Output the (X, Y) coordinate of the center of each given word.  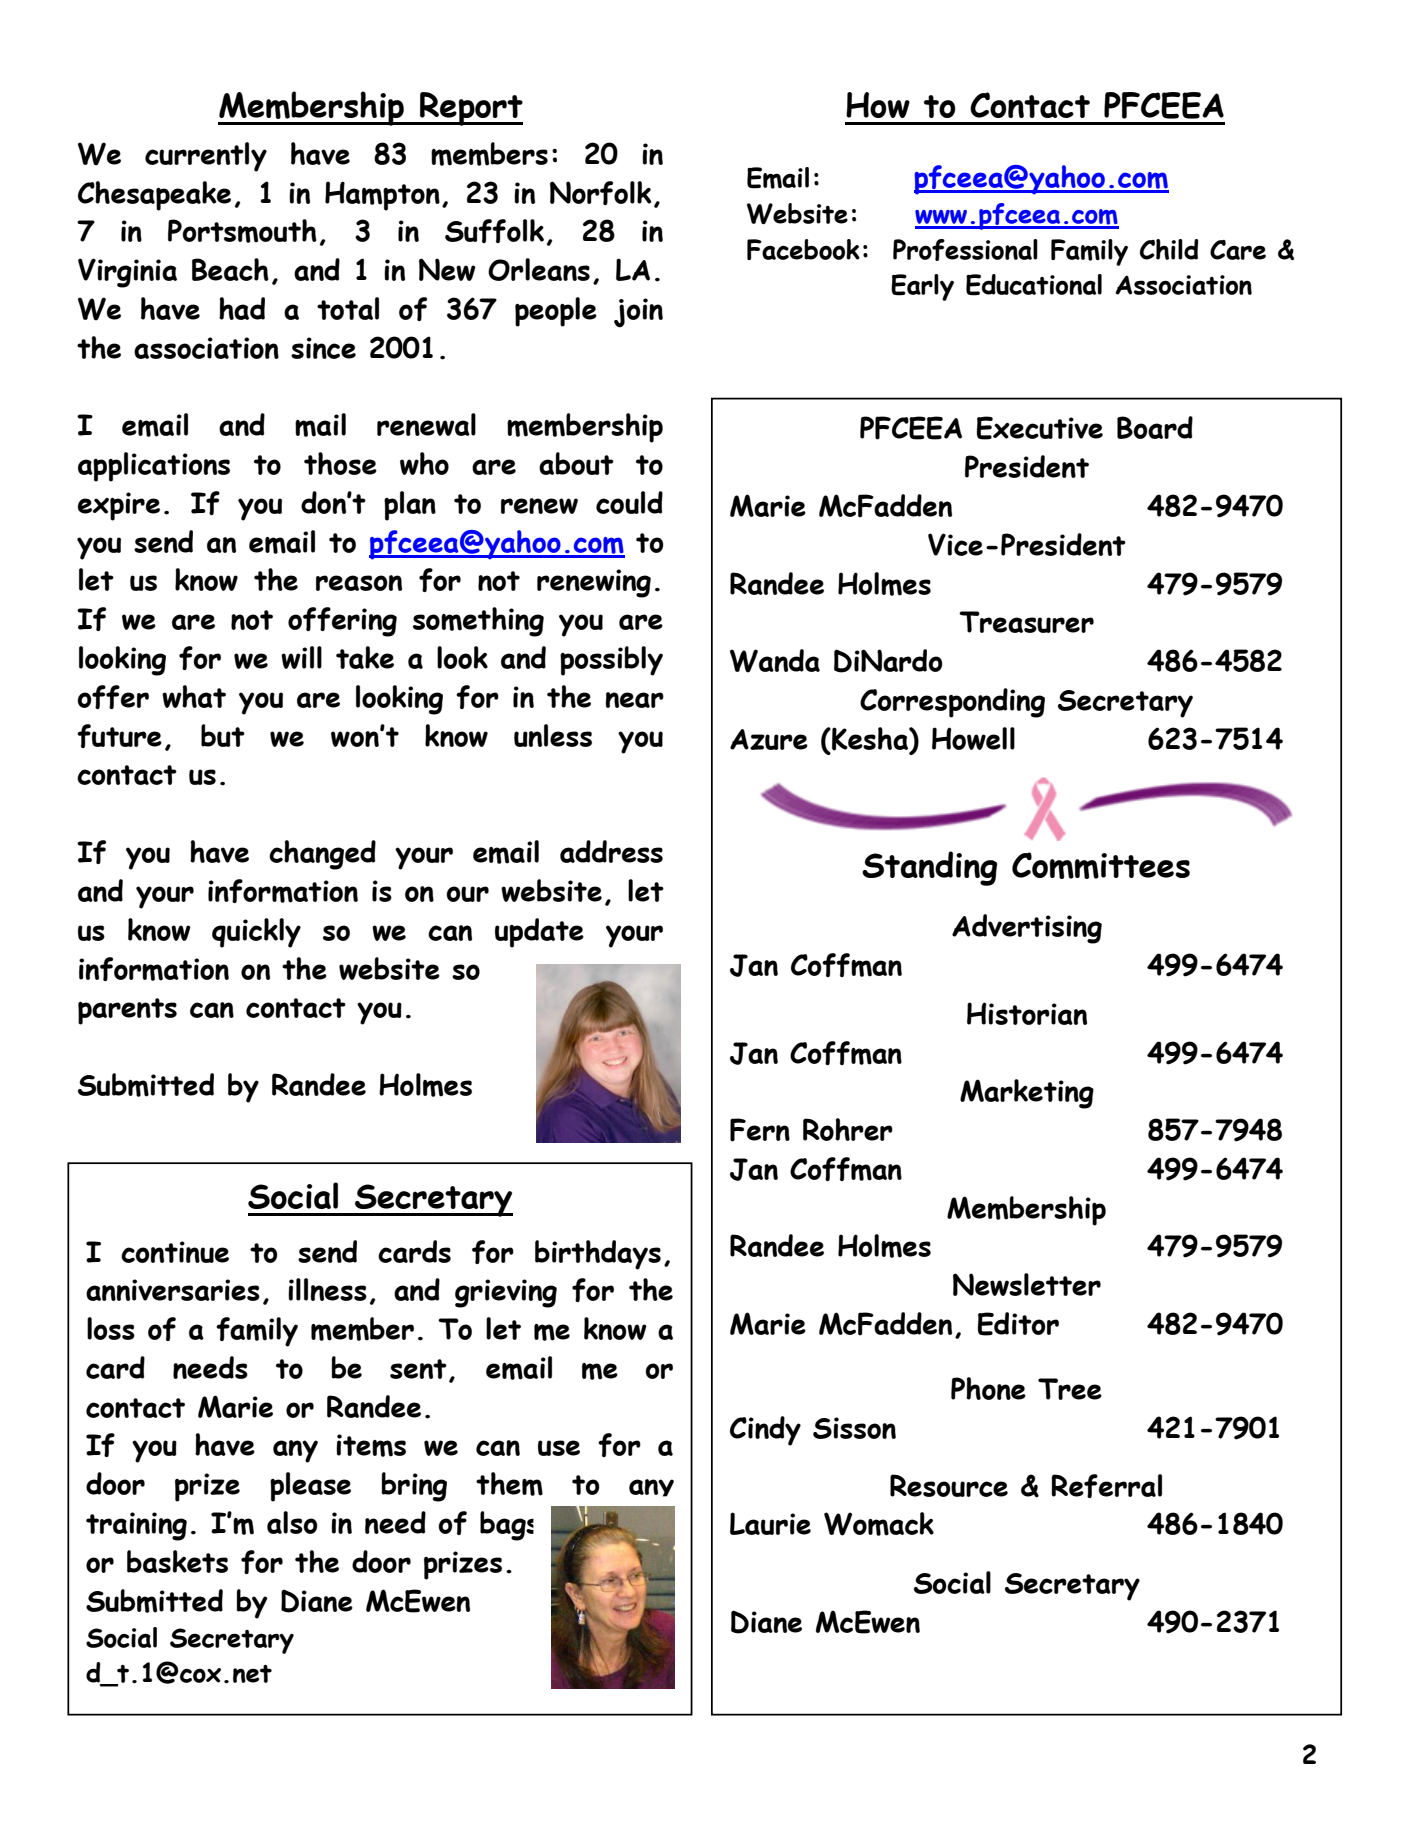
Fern (760, 1130)
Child (1169, 249)
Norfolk (600, 193)
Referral (1106, 1486)
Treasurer (1026, 622)
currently (206, 157)
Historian (1027, 1013)
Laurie (770, 1523)
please (310, 1487)
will (301, 657)
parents (127, 1011)
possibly (611, 661)
